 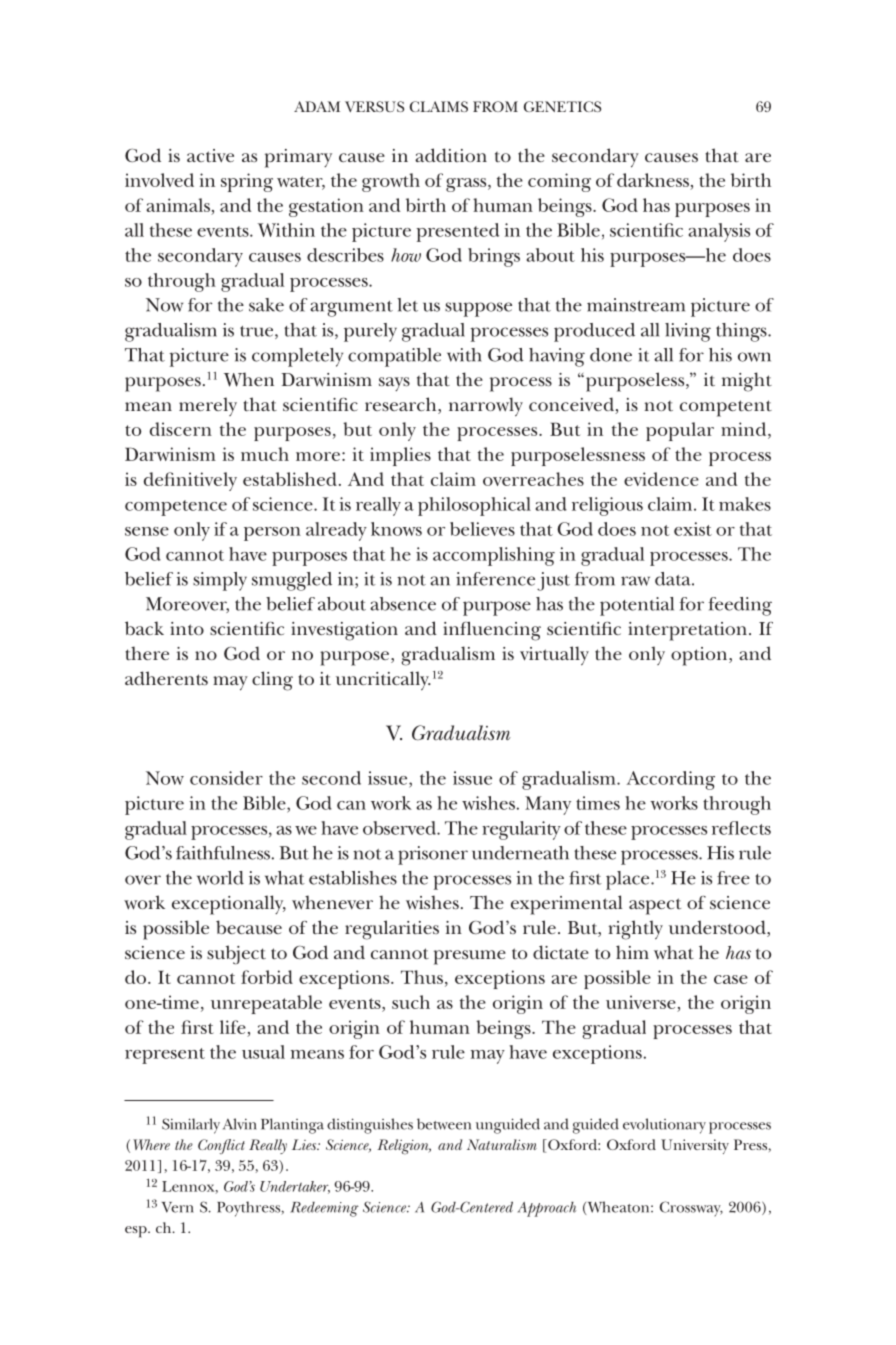 I want to click on simply, so click(x=220, y=581).
